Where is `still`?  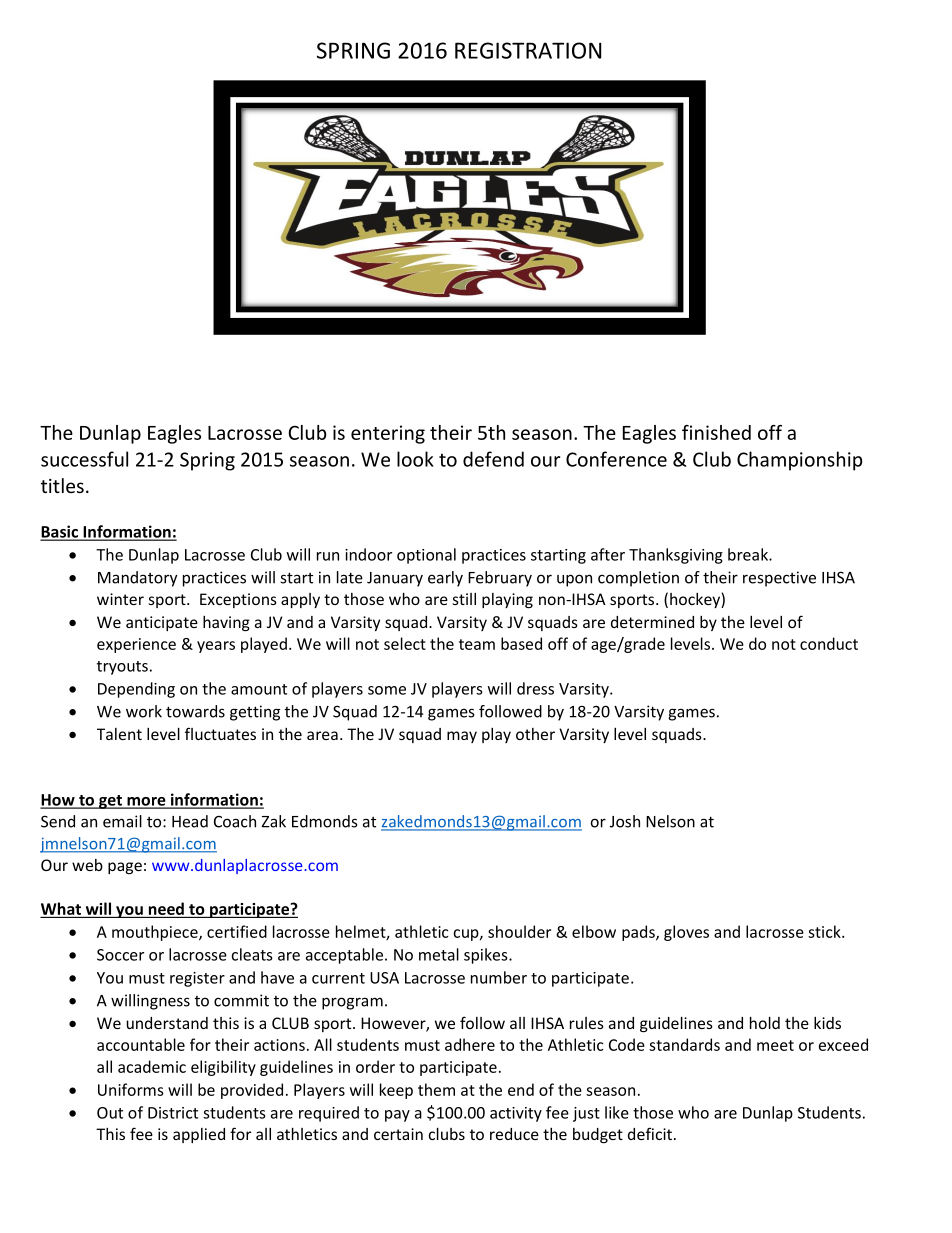
still is located at coordinates (464, 599).
